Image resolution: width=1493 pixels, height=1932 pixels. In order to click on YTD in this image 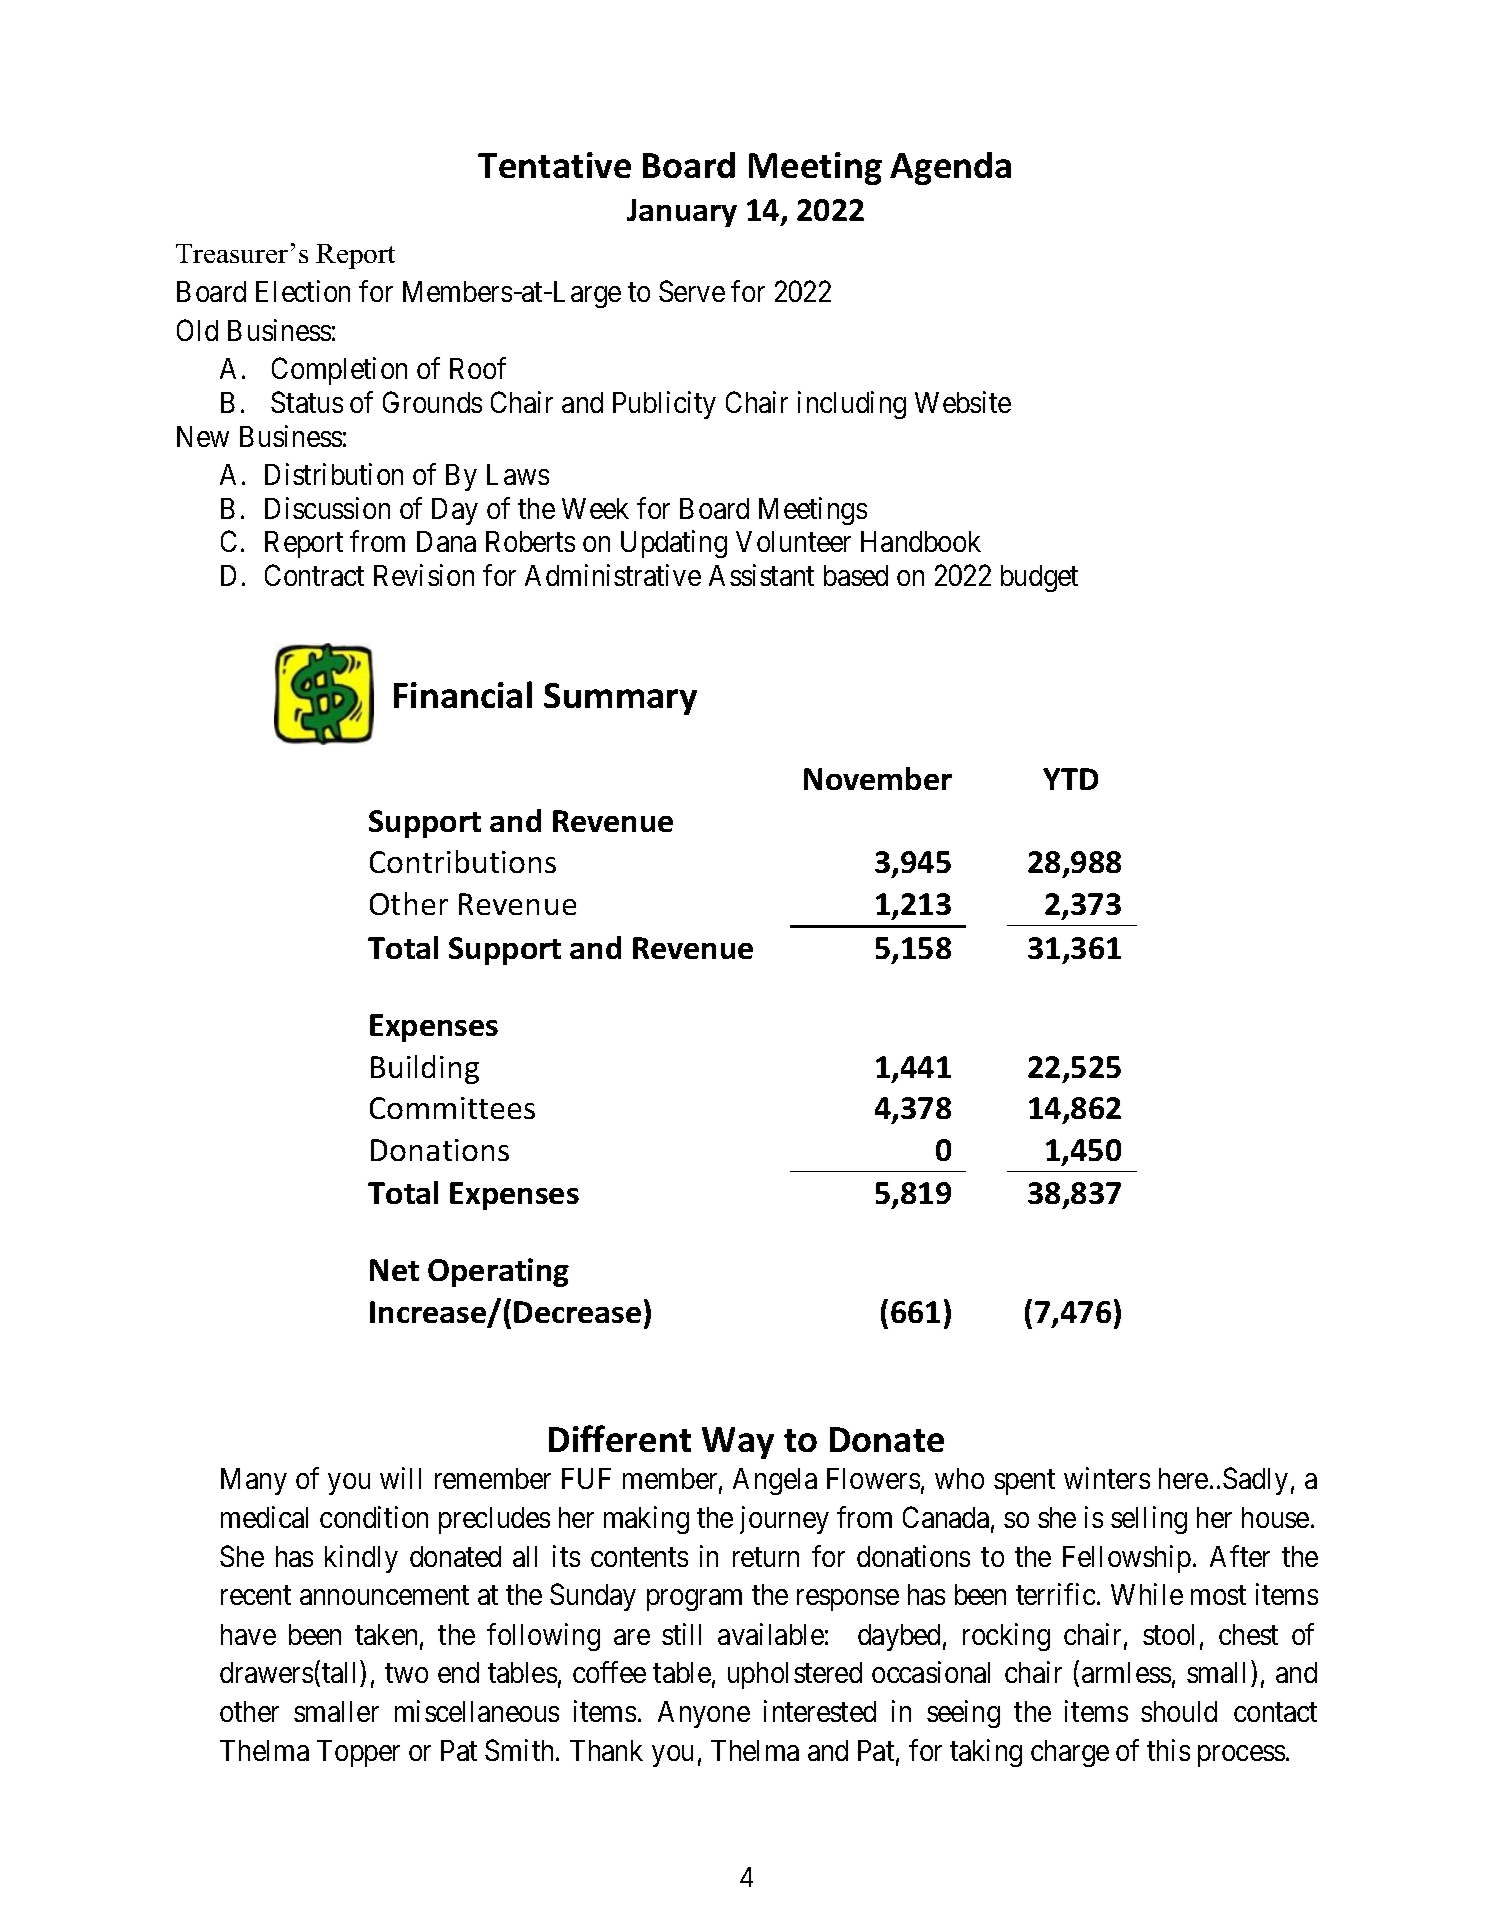, I will do `click(1070, 779)`.
